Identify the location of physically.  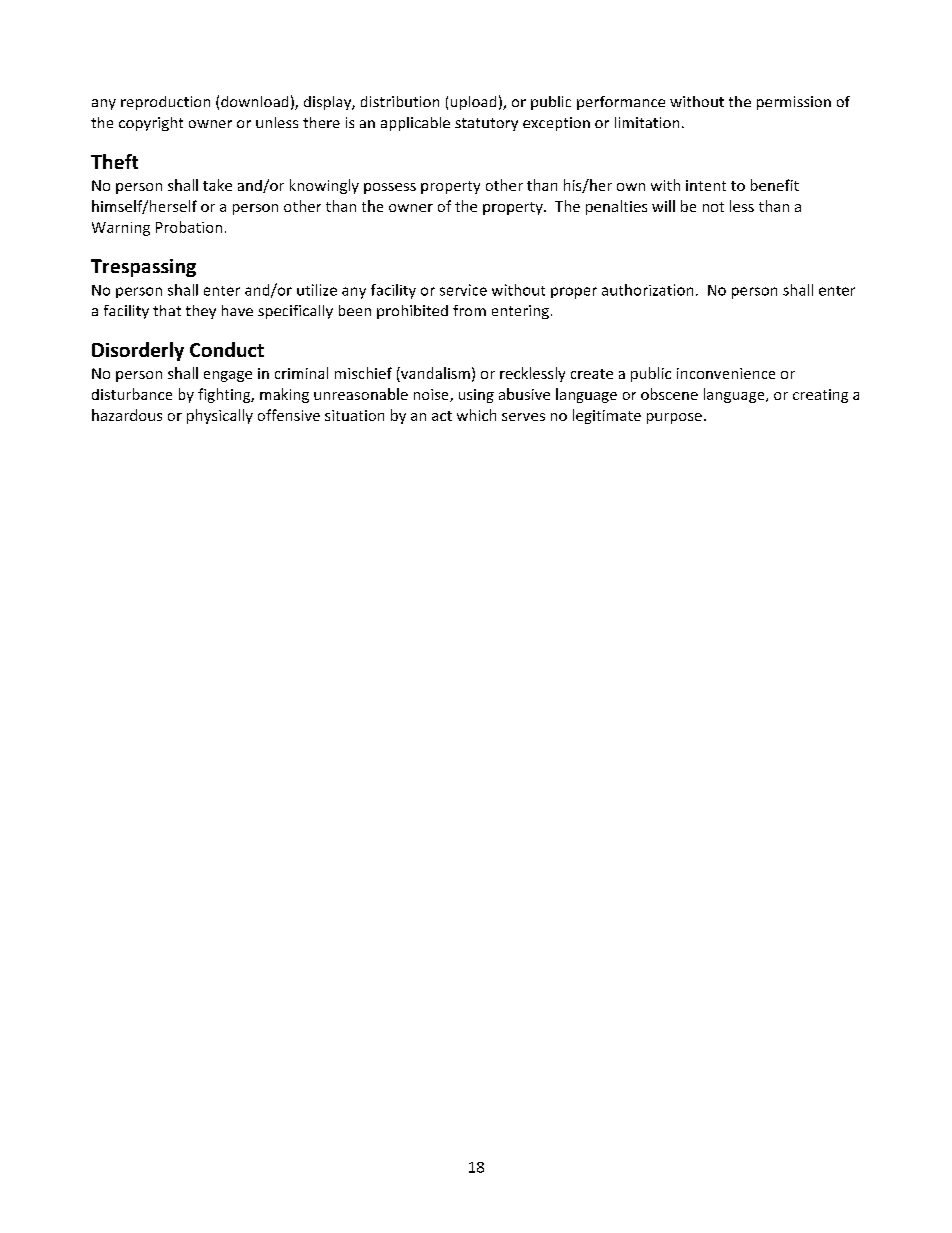
(220, 416).
